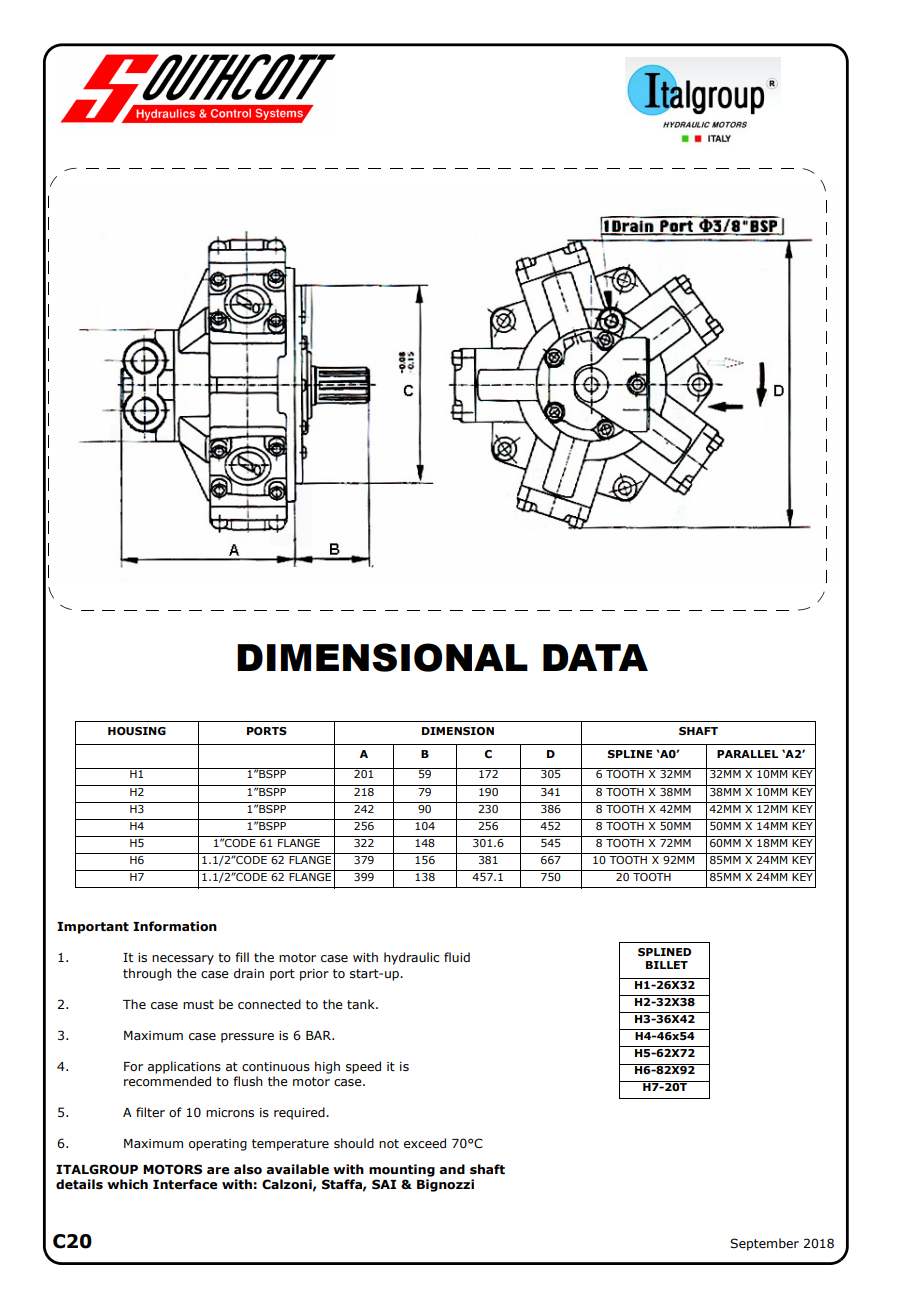 The height and width of the screenshot is (1308, 924). I want to click on hydraulic, so click(411, 958).
